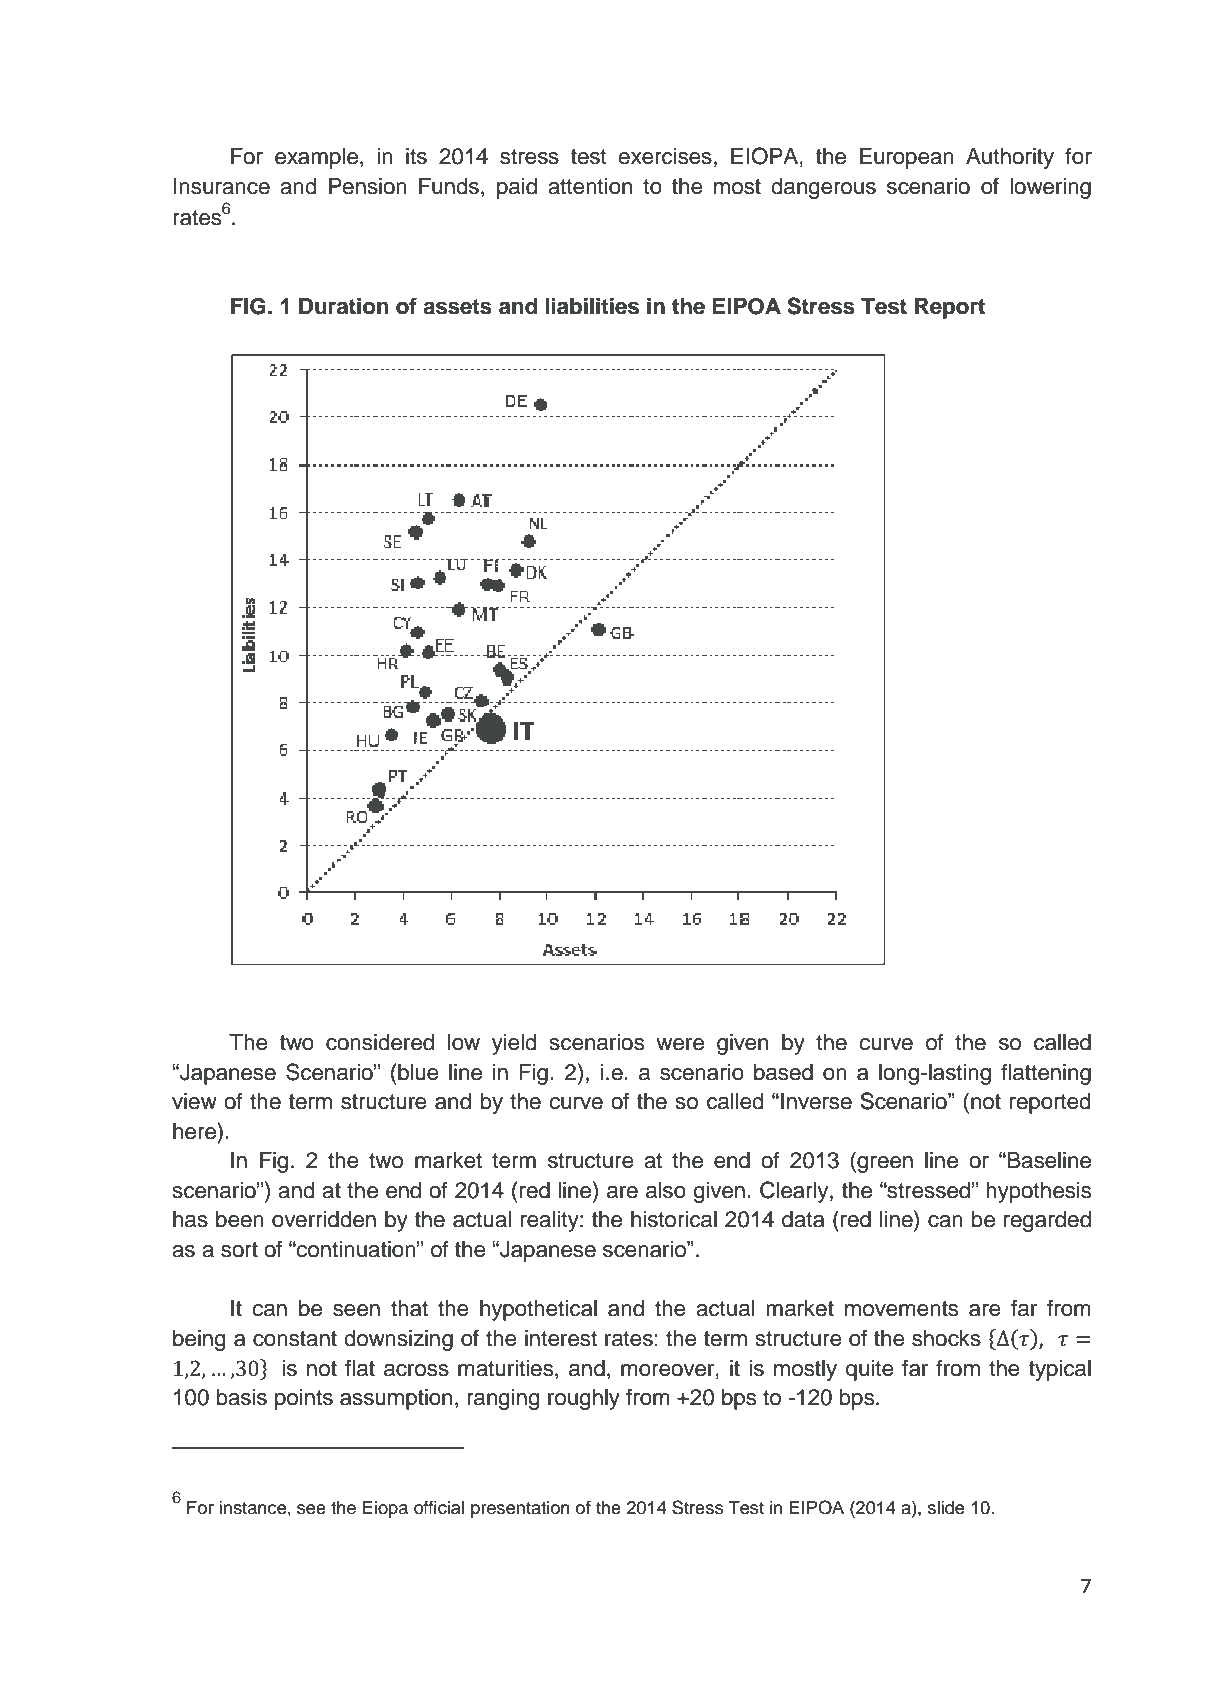  Describe the element at coordinates (674, 1219) in the screenshot. I see `historical` at that location.
